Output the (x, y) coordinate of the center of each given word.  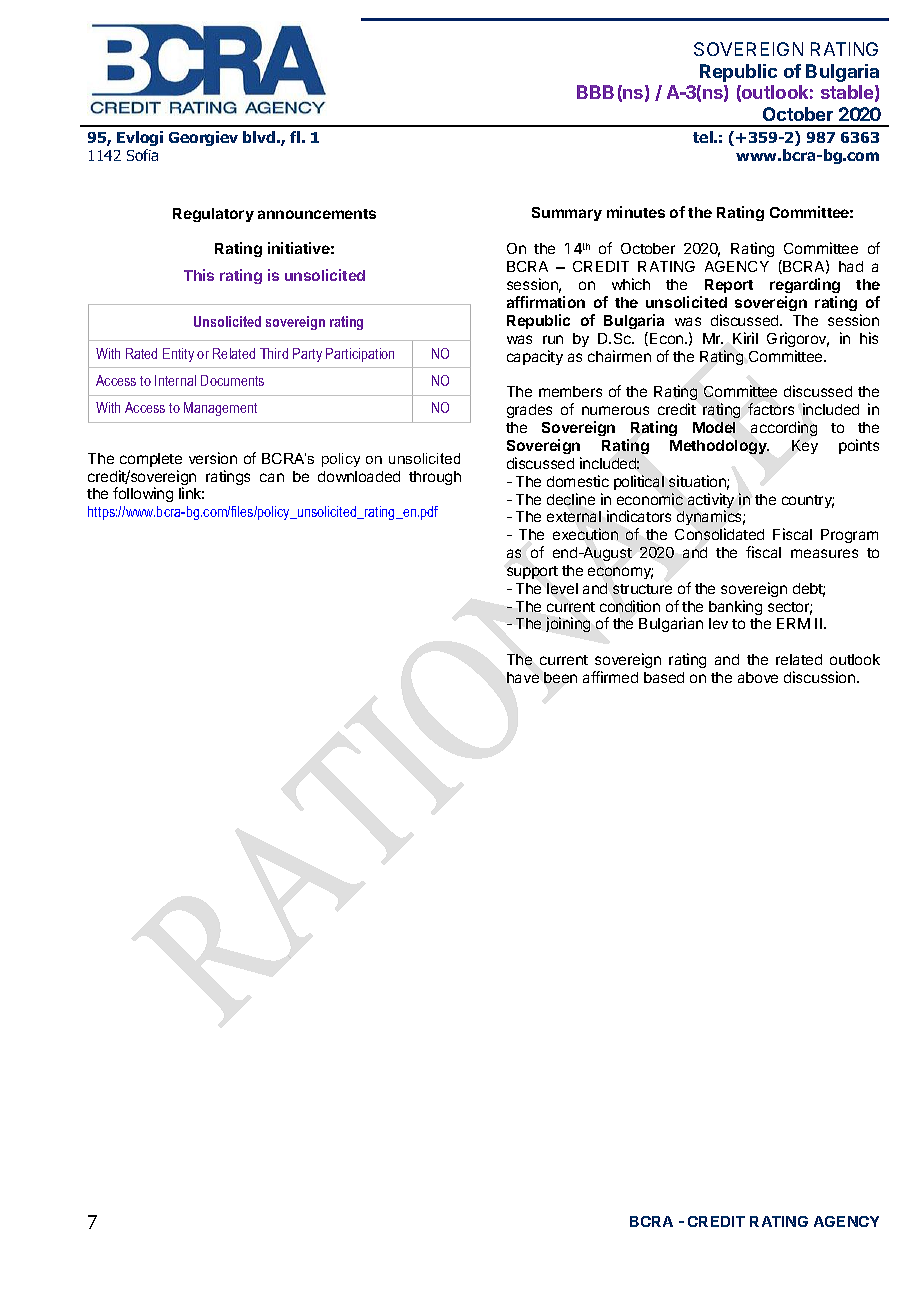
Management (220, 409)
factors (771, 409)
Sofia (142, 155)
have (523, 677)
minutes (636, 212)
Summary (567, 214)
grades (529, 411)
